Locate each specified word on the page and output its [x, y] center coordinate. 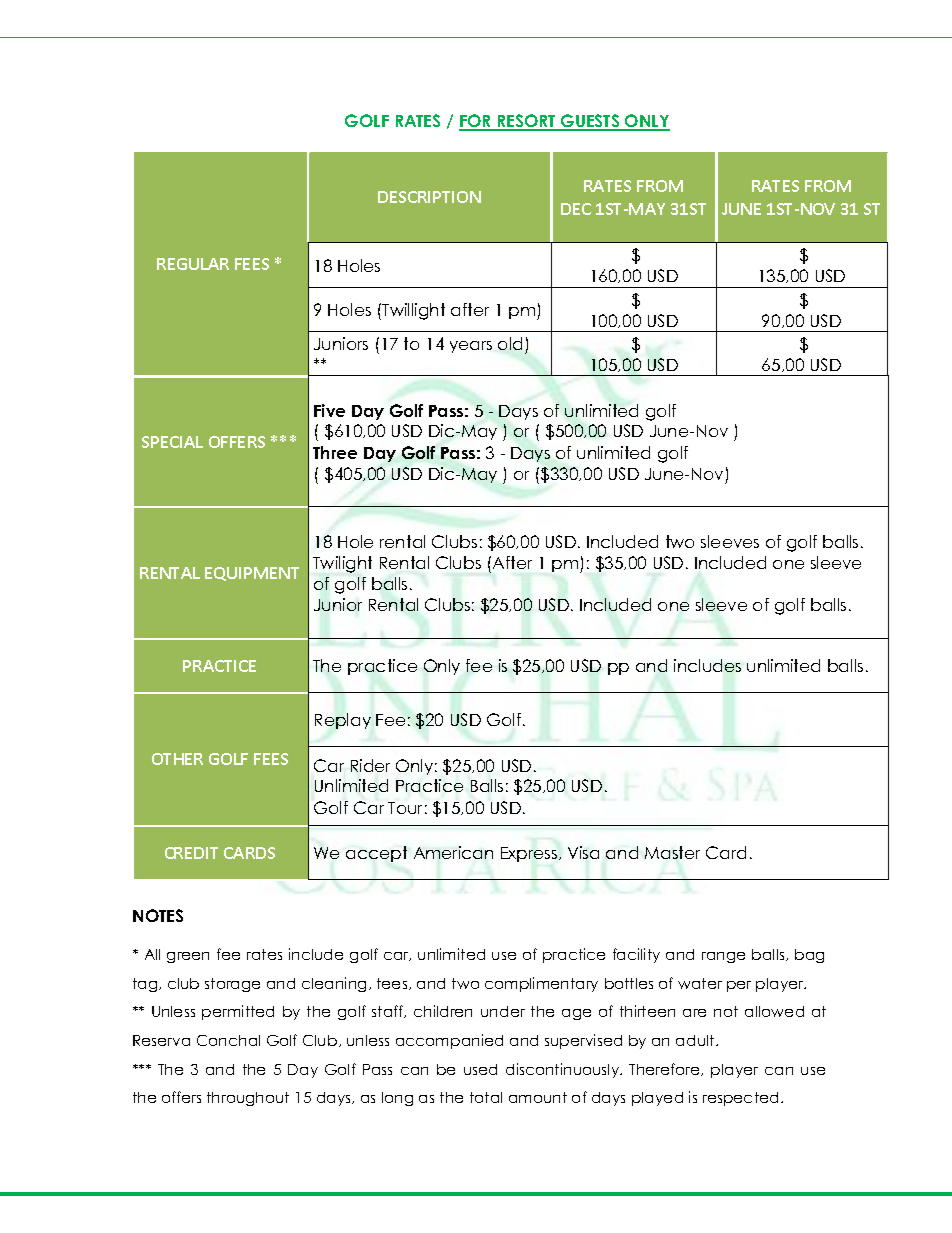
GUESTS [590, 122]
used [480, 1069]
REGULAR [193, 264]
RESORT [527, 122]
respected [740, 1099]
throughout [248, 1099]
